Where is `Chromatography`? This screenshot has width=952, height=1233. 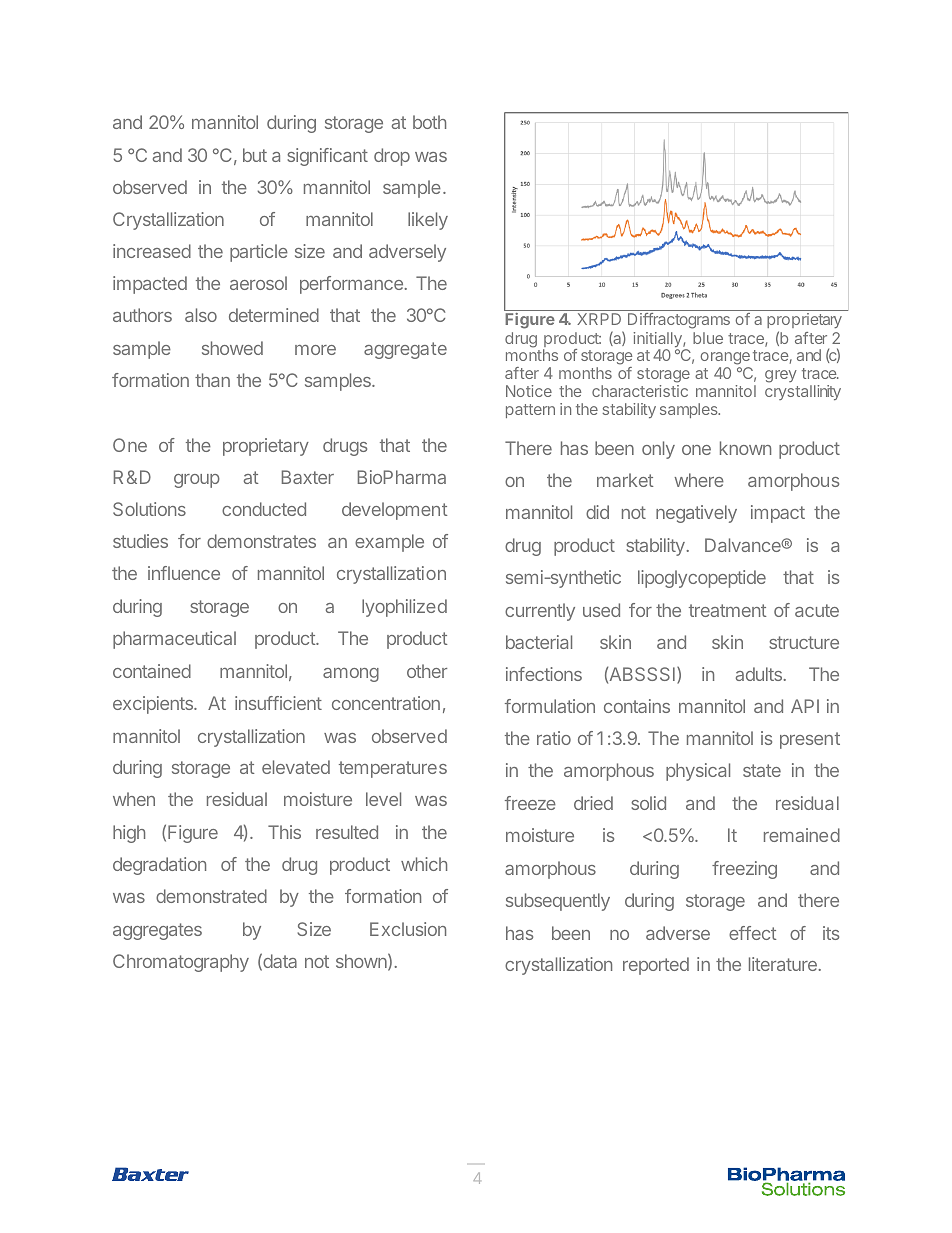
Chromatography is located at coordinates (181, 963).
